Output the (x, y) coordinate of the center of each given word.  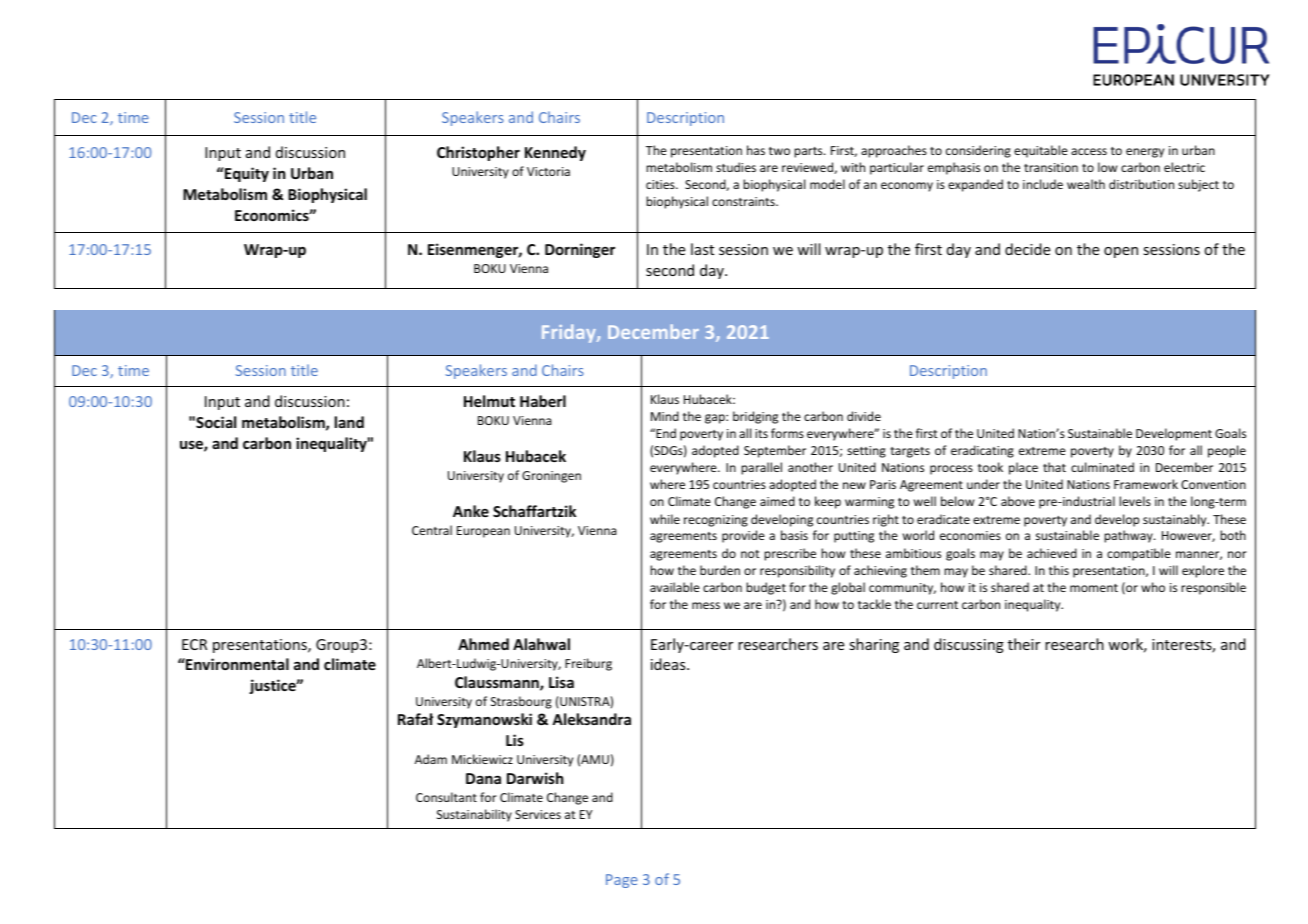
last (702, 249)
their (1024, 644)
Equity (246, 174)
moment (1094, 588)
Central (432, 530)
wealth (1086, 184)
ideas (669, 664)
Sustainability (474, 815)
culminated (1102, 467)
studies (736, 167)
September (775, 451)
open (1121, 252)
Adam (431, 759)
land (349, 422)
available (675, 587)
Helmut (489, 401)
